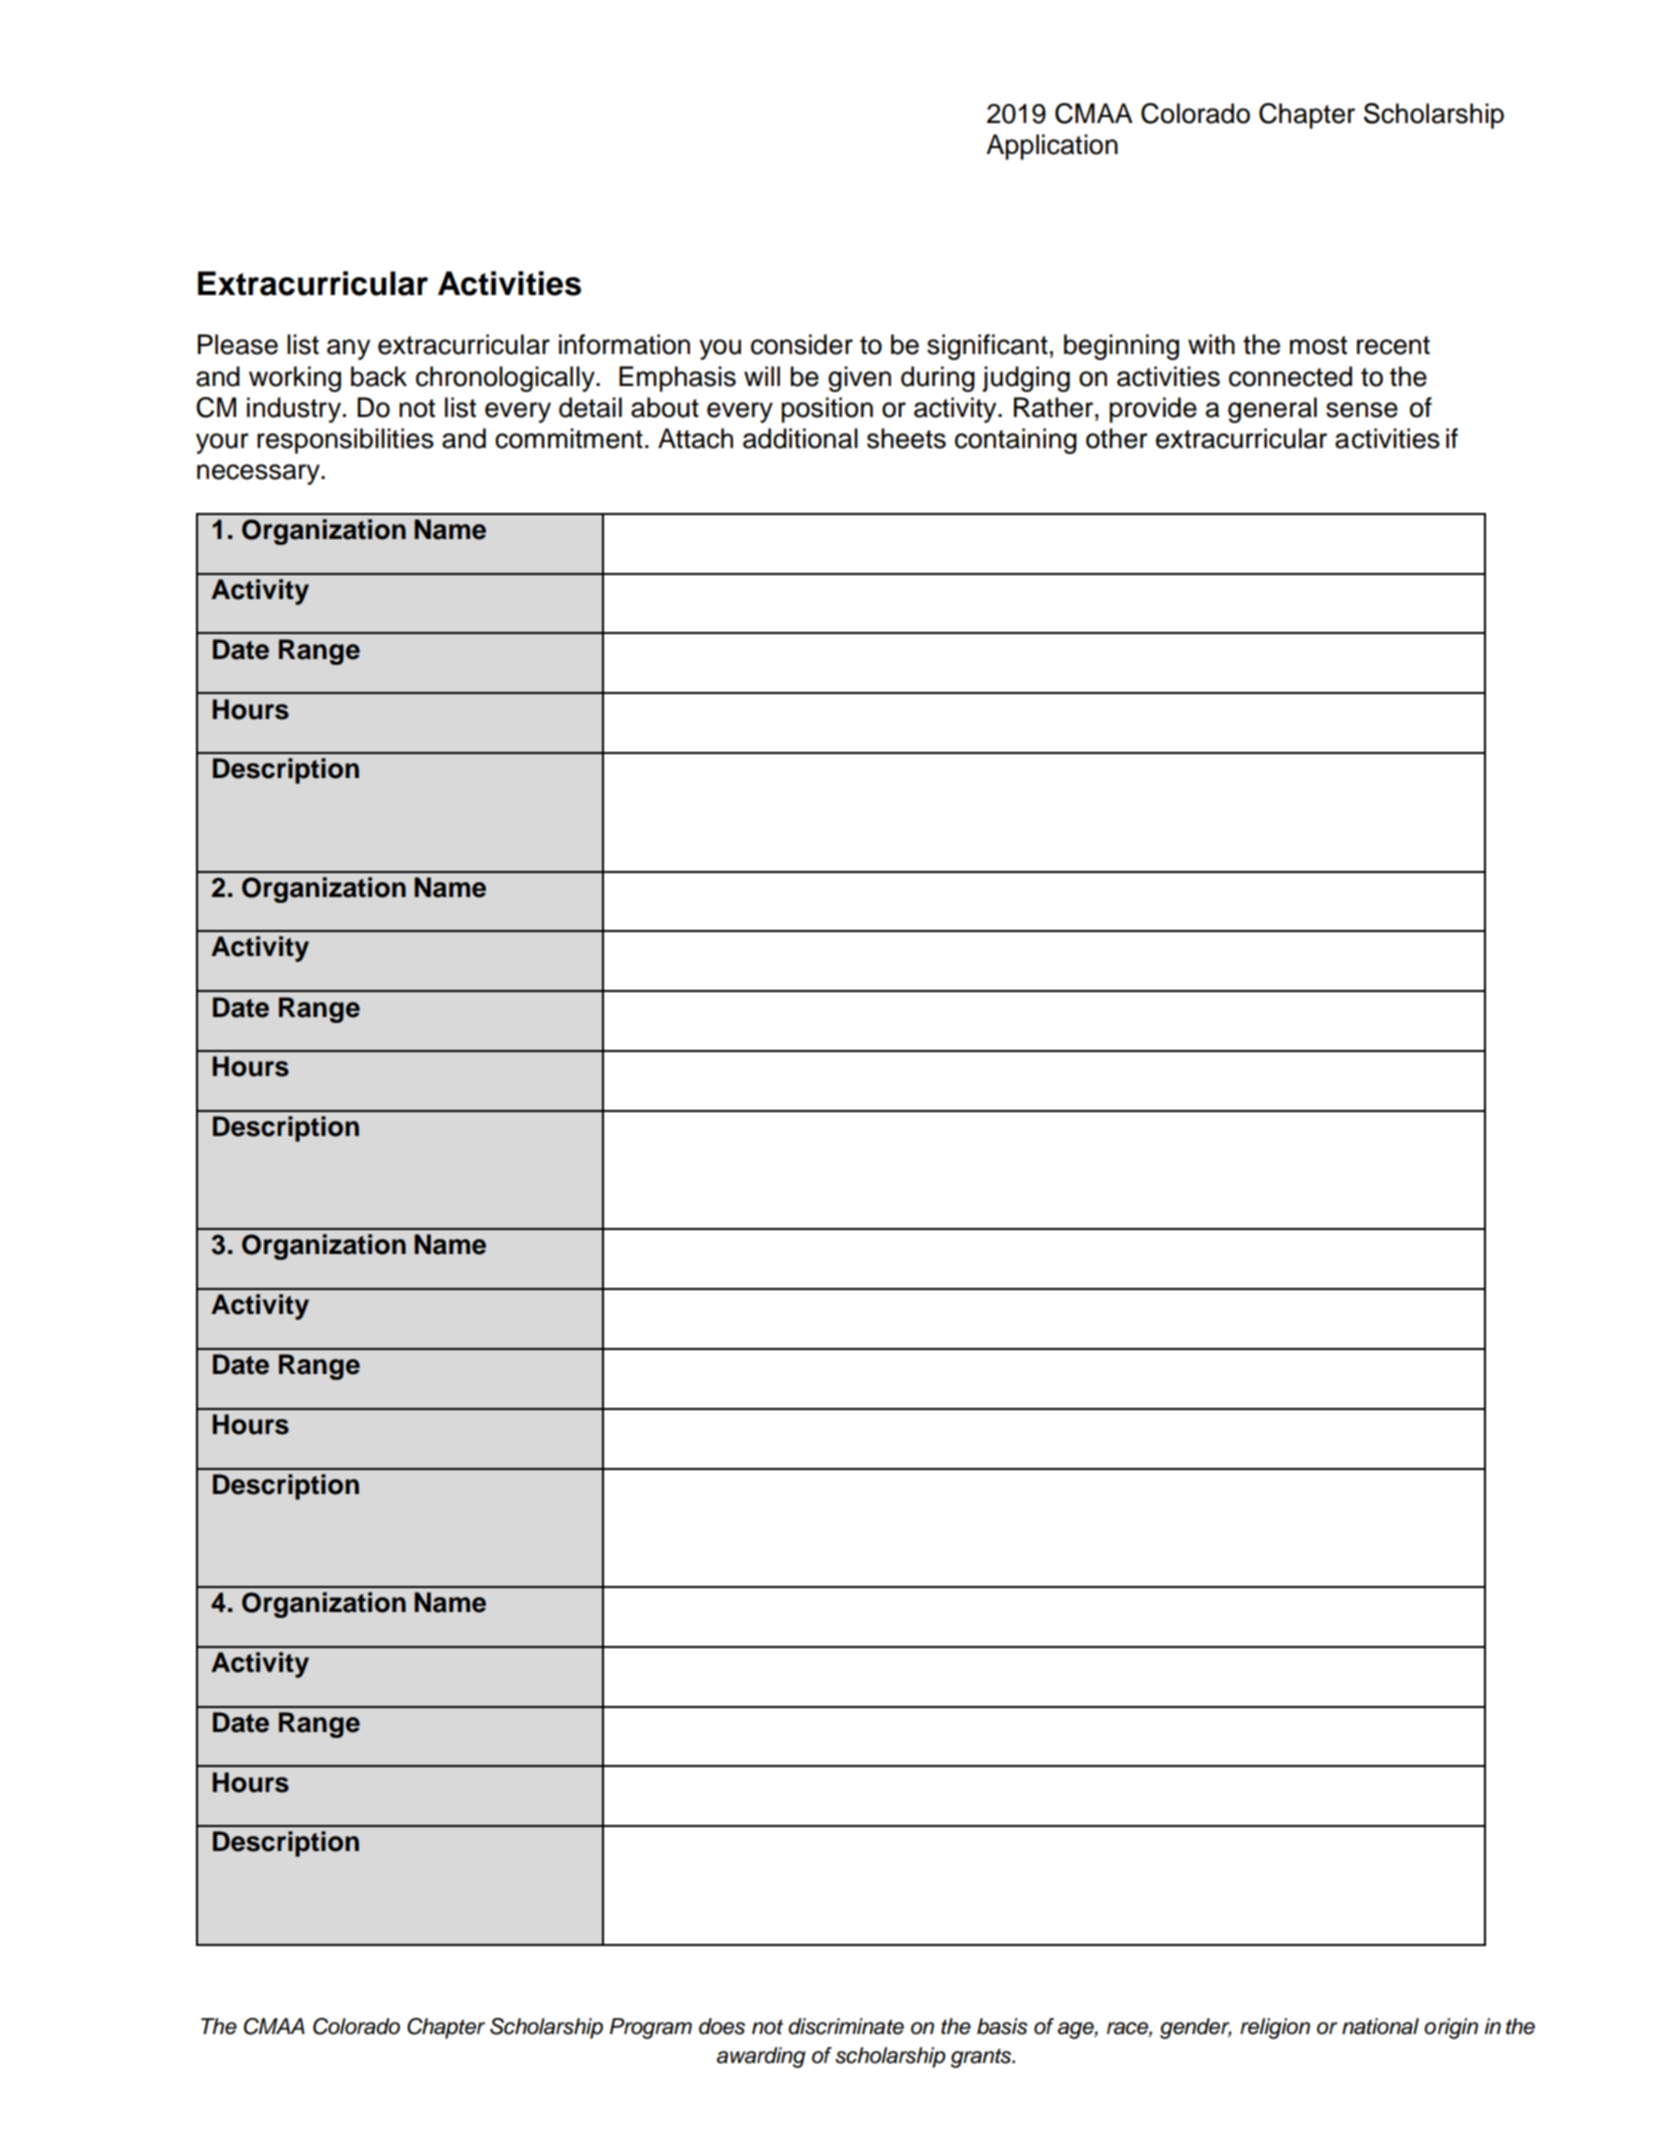  I want to click on discriminate, so click(846, 2026).
